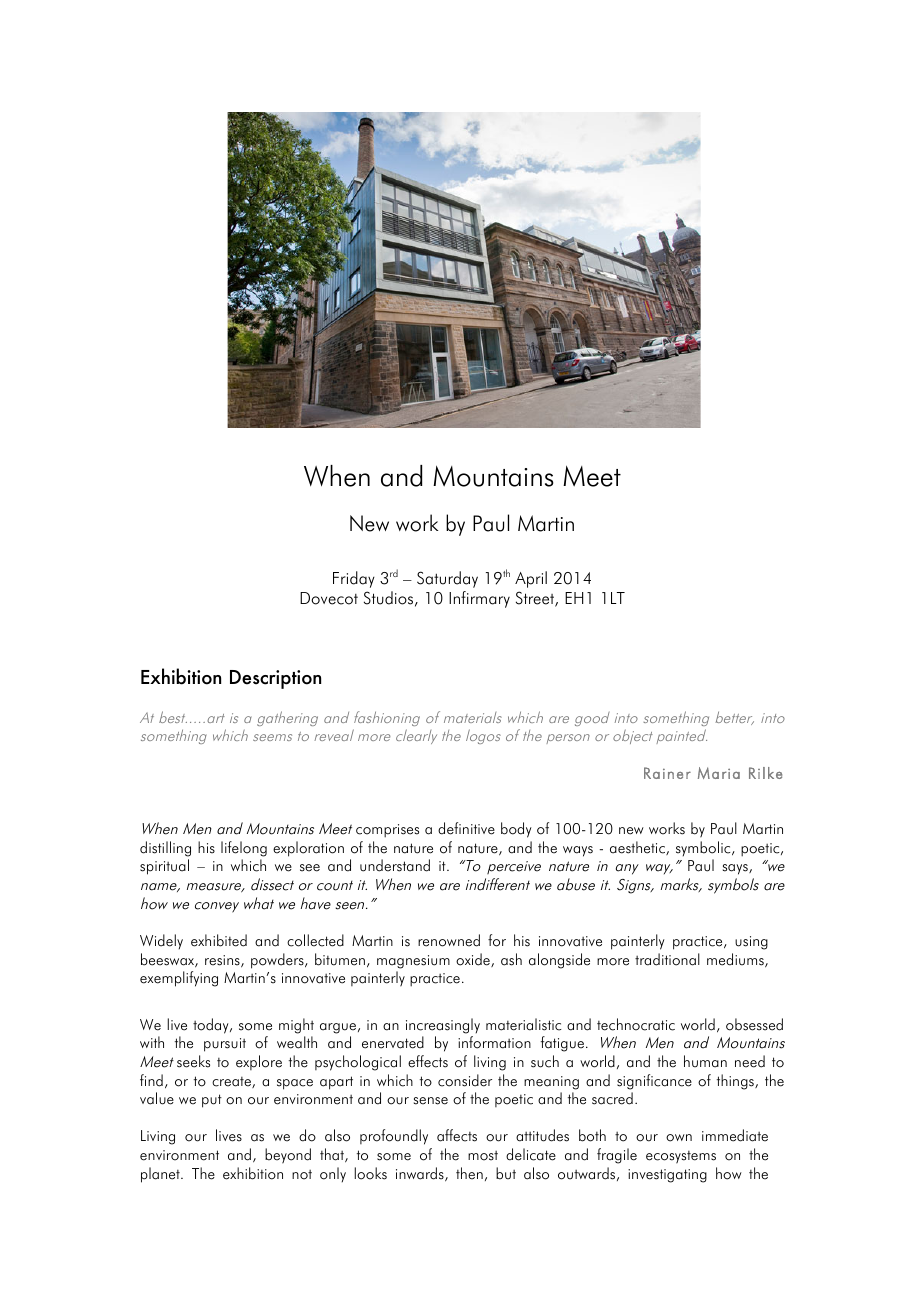  What do you see at coordinates (329, 598) in the document?
I see `Dovecot` at bounding box center [329, 598].
